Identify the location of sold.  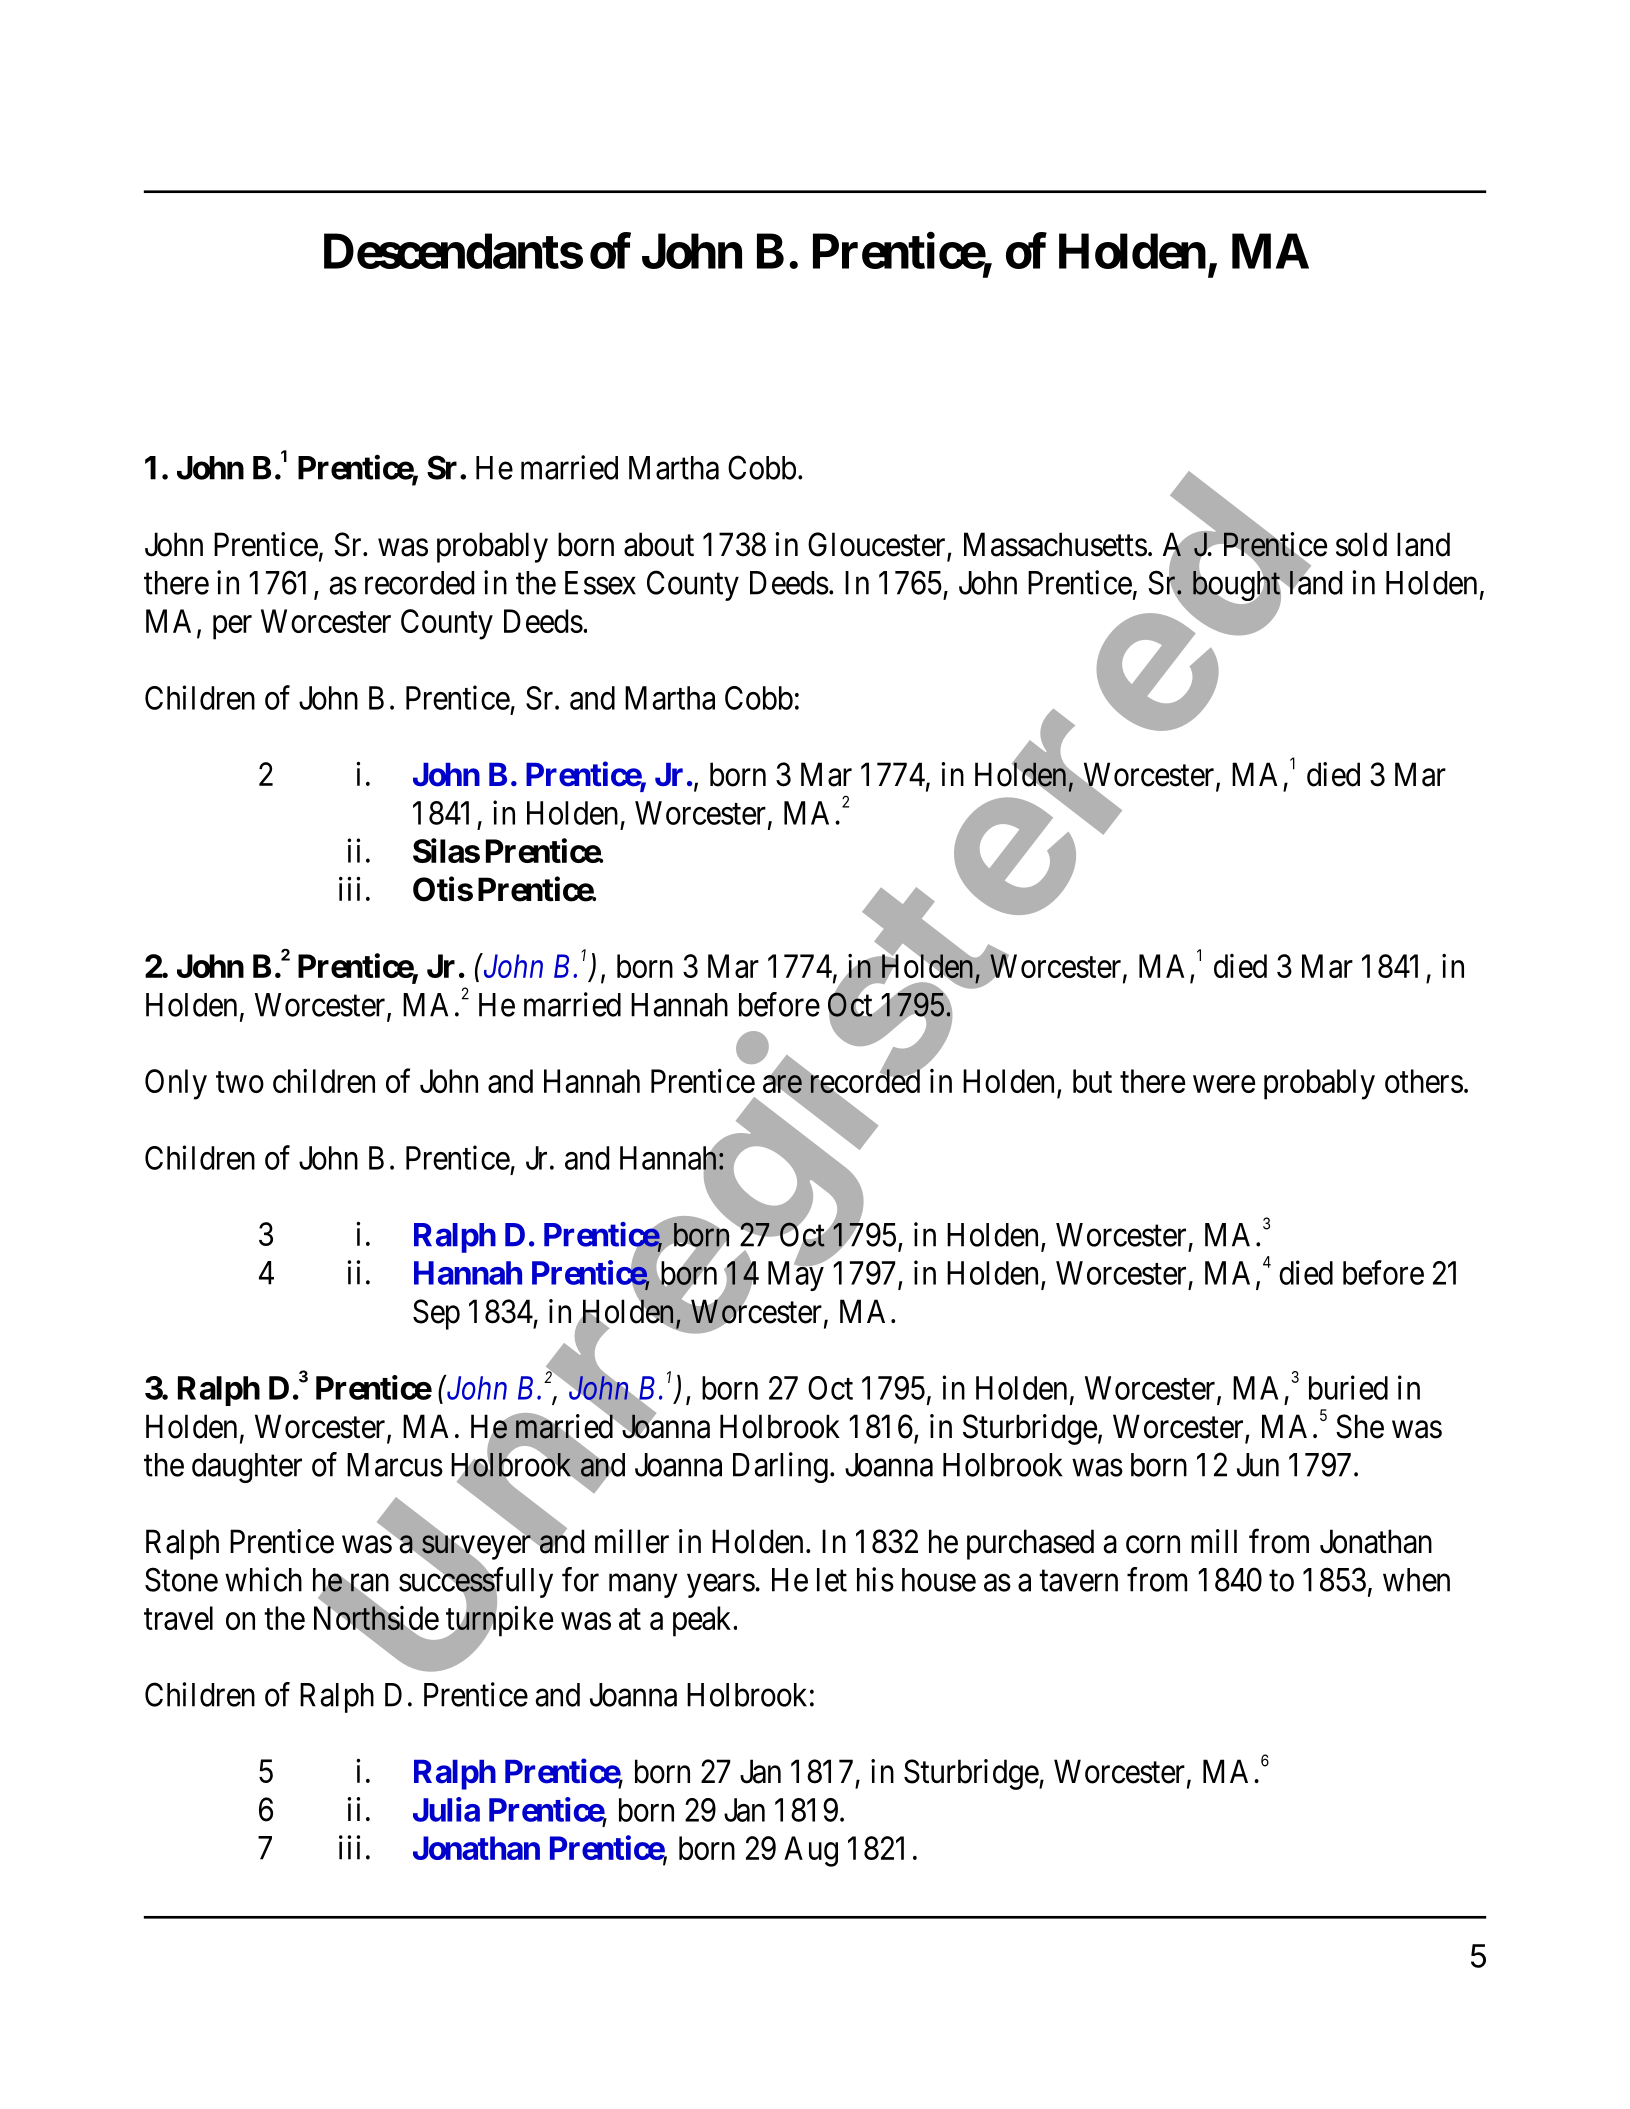
(1361, 544).
